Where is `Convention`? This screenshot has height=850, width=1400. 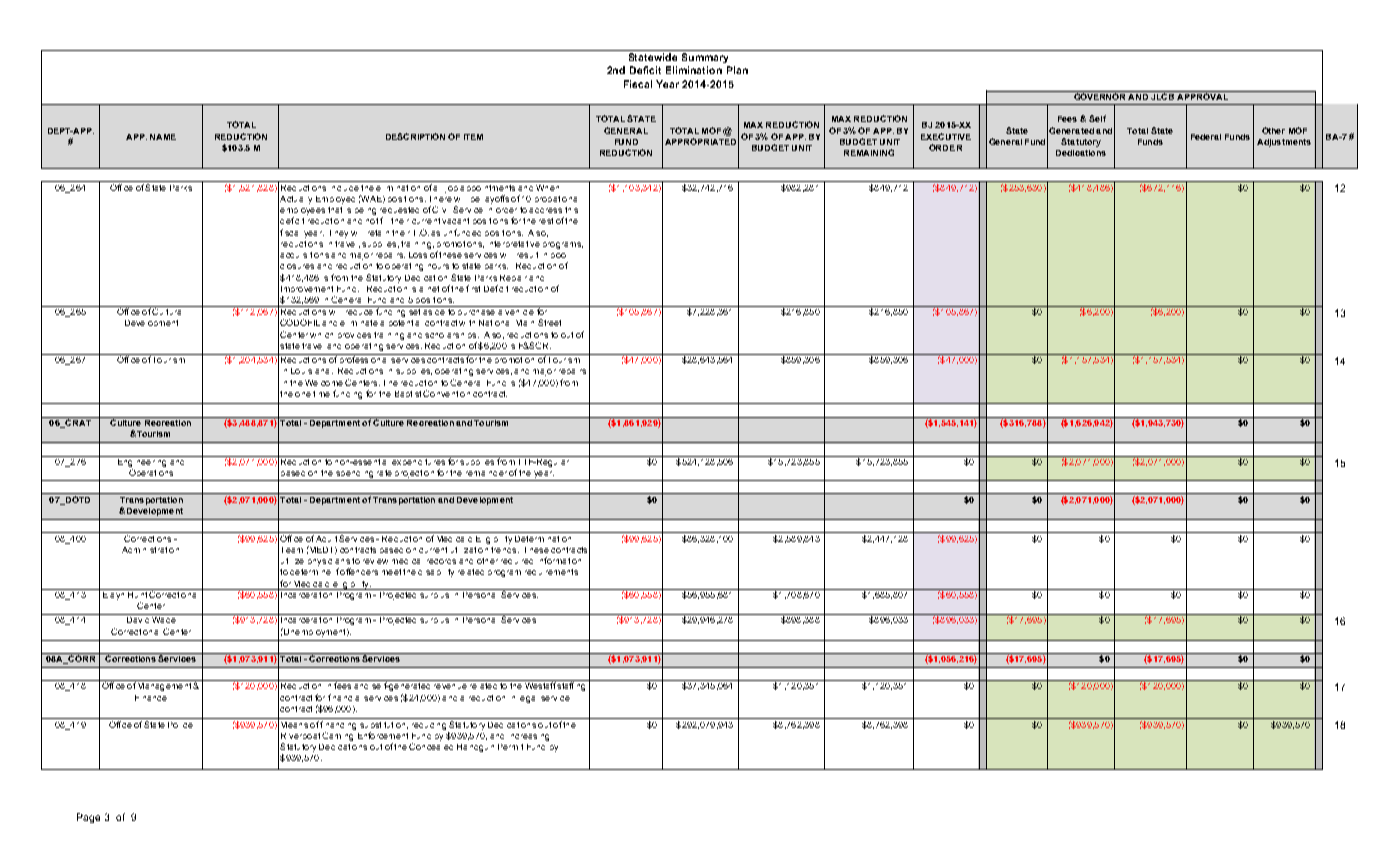
Convention is located at coordinates (446, 393).
